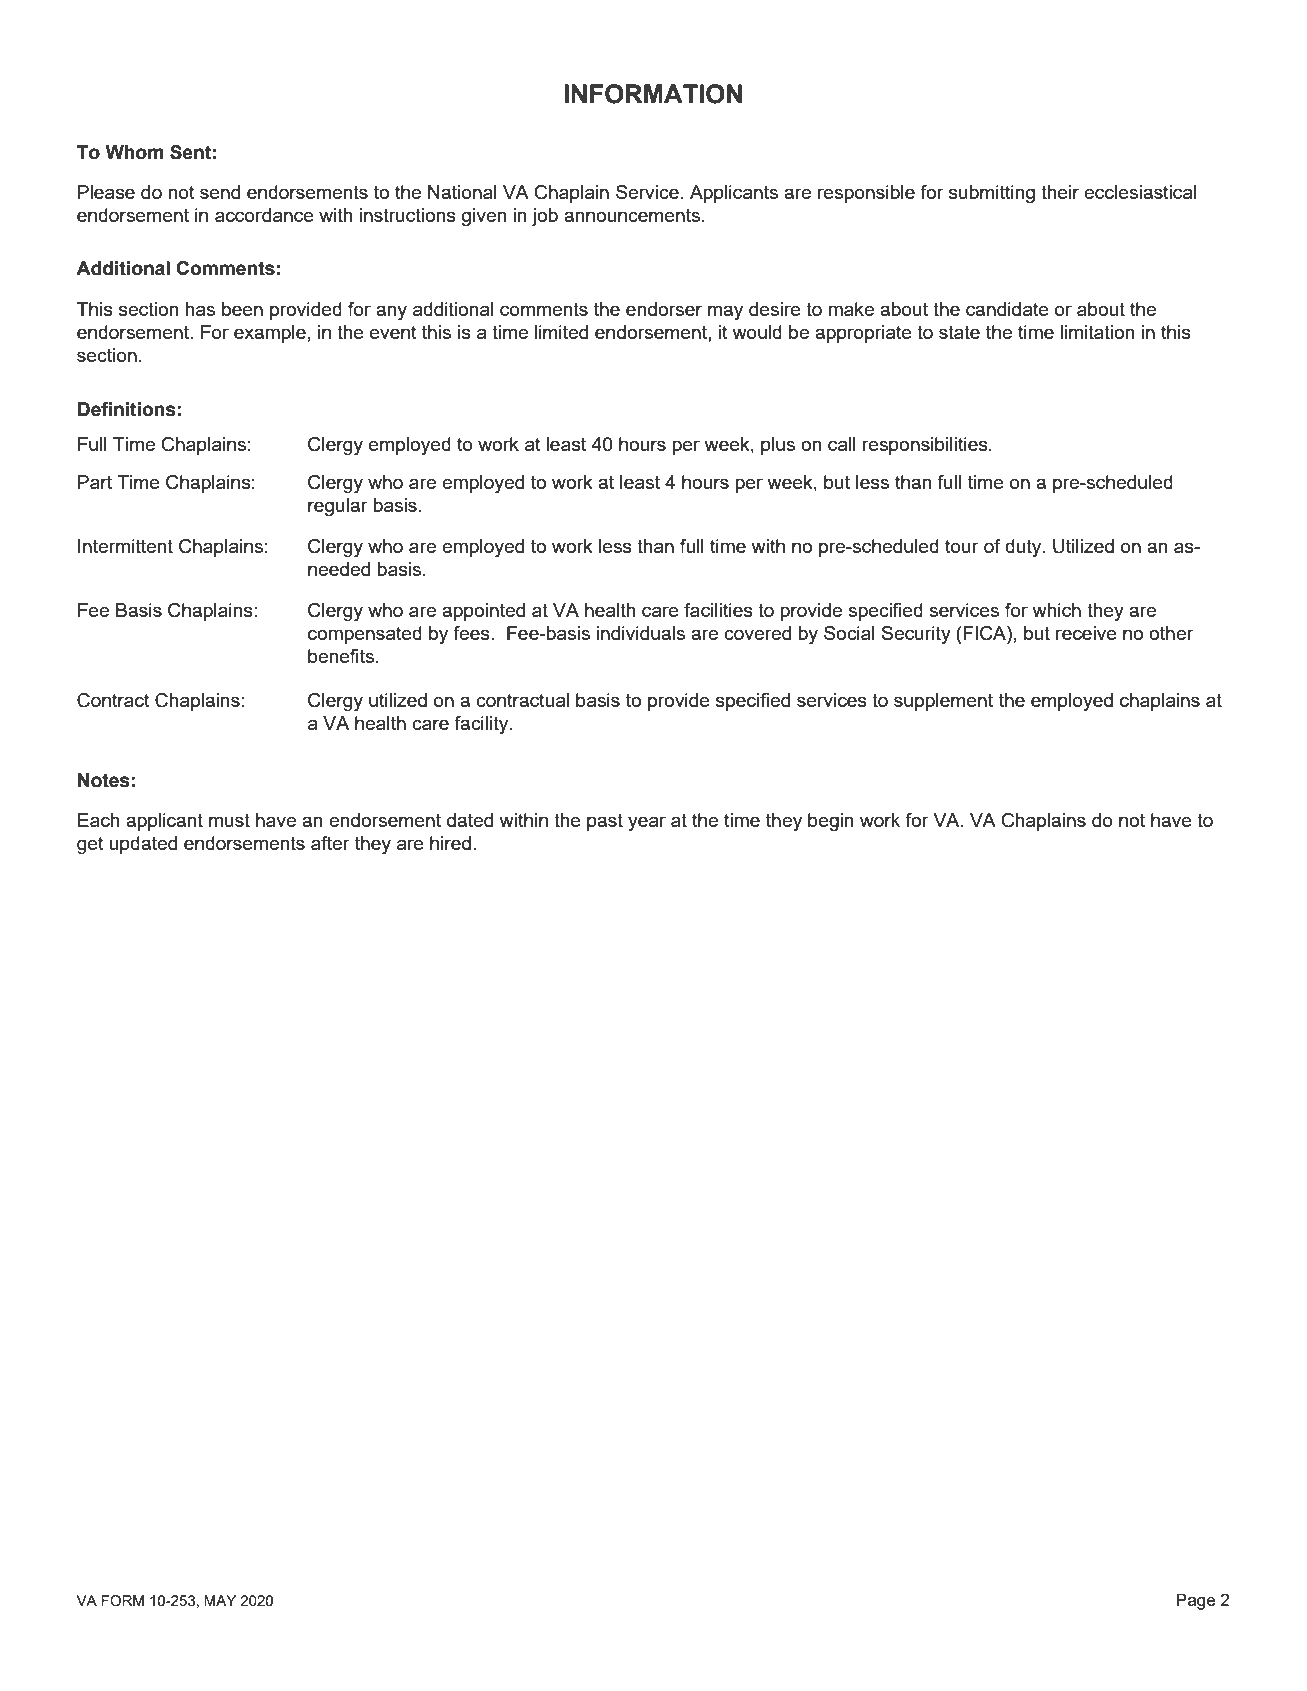 The width and height of the document is (1307, 1691). I want to click on their, so click(1060, 192).
